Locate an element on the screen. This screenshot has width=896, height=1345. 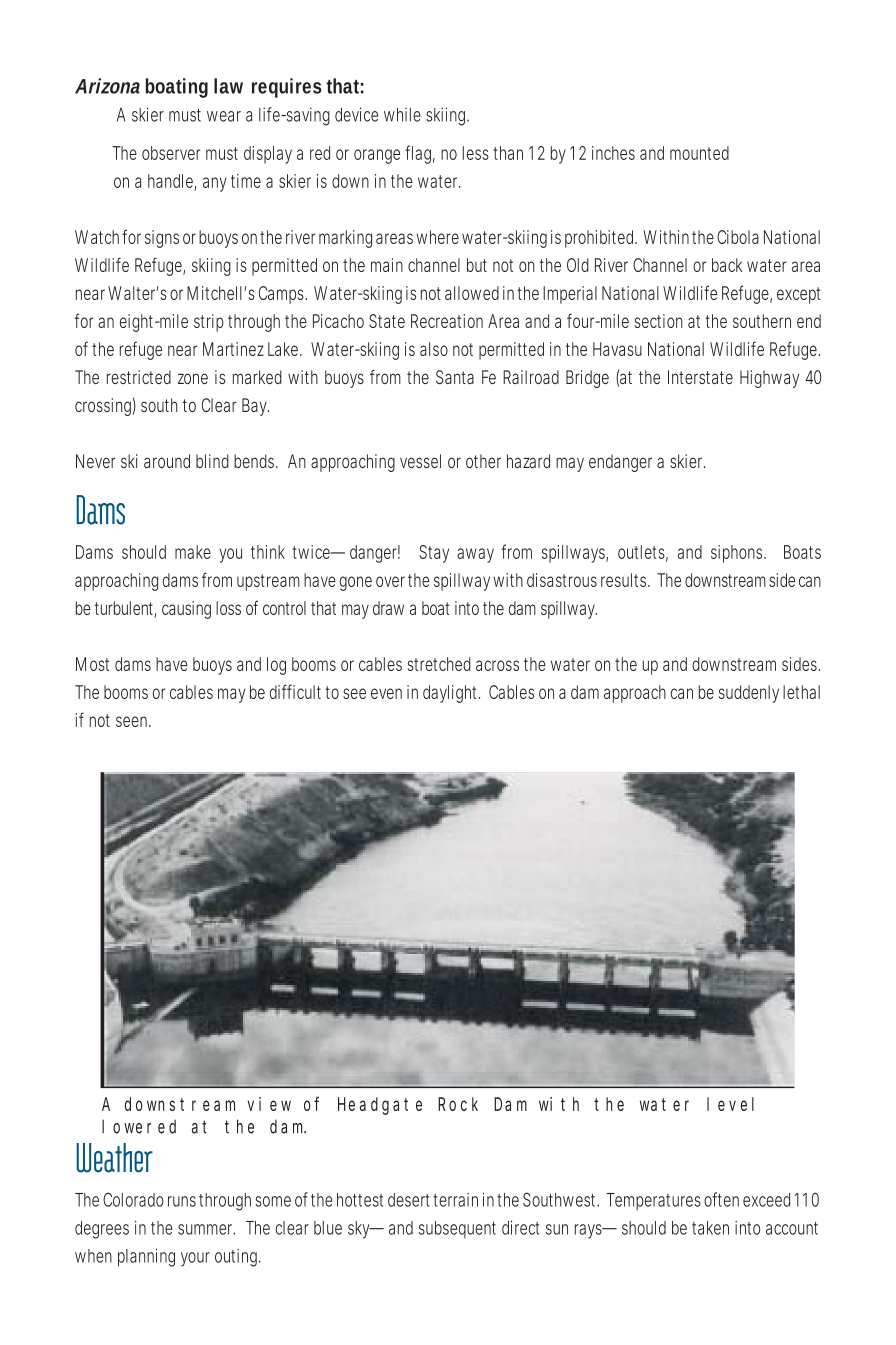
often is located at coordinates (721, 1199).
